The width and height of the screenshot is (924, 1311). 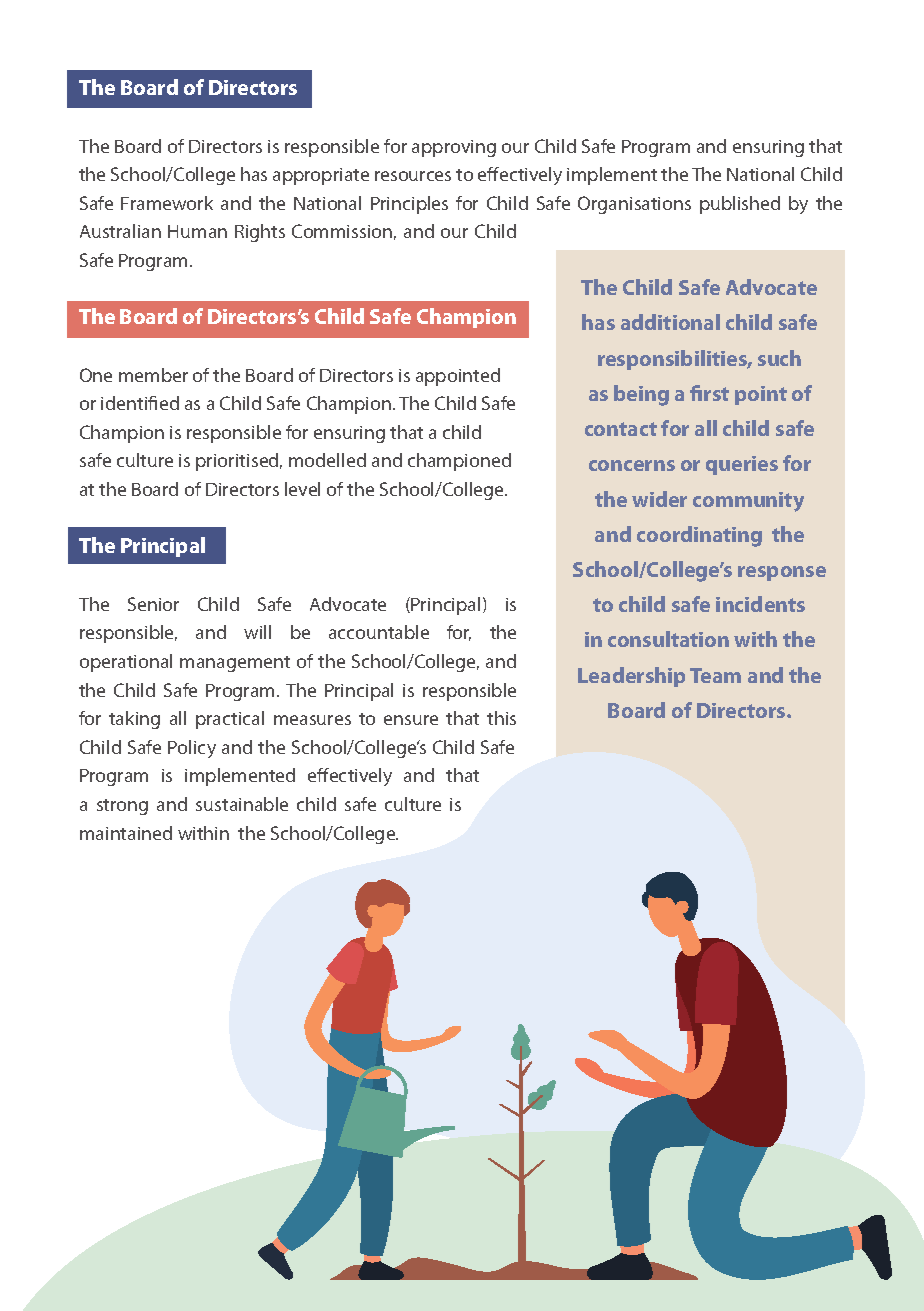 I want to click on member, so click(x=153, y=375).
